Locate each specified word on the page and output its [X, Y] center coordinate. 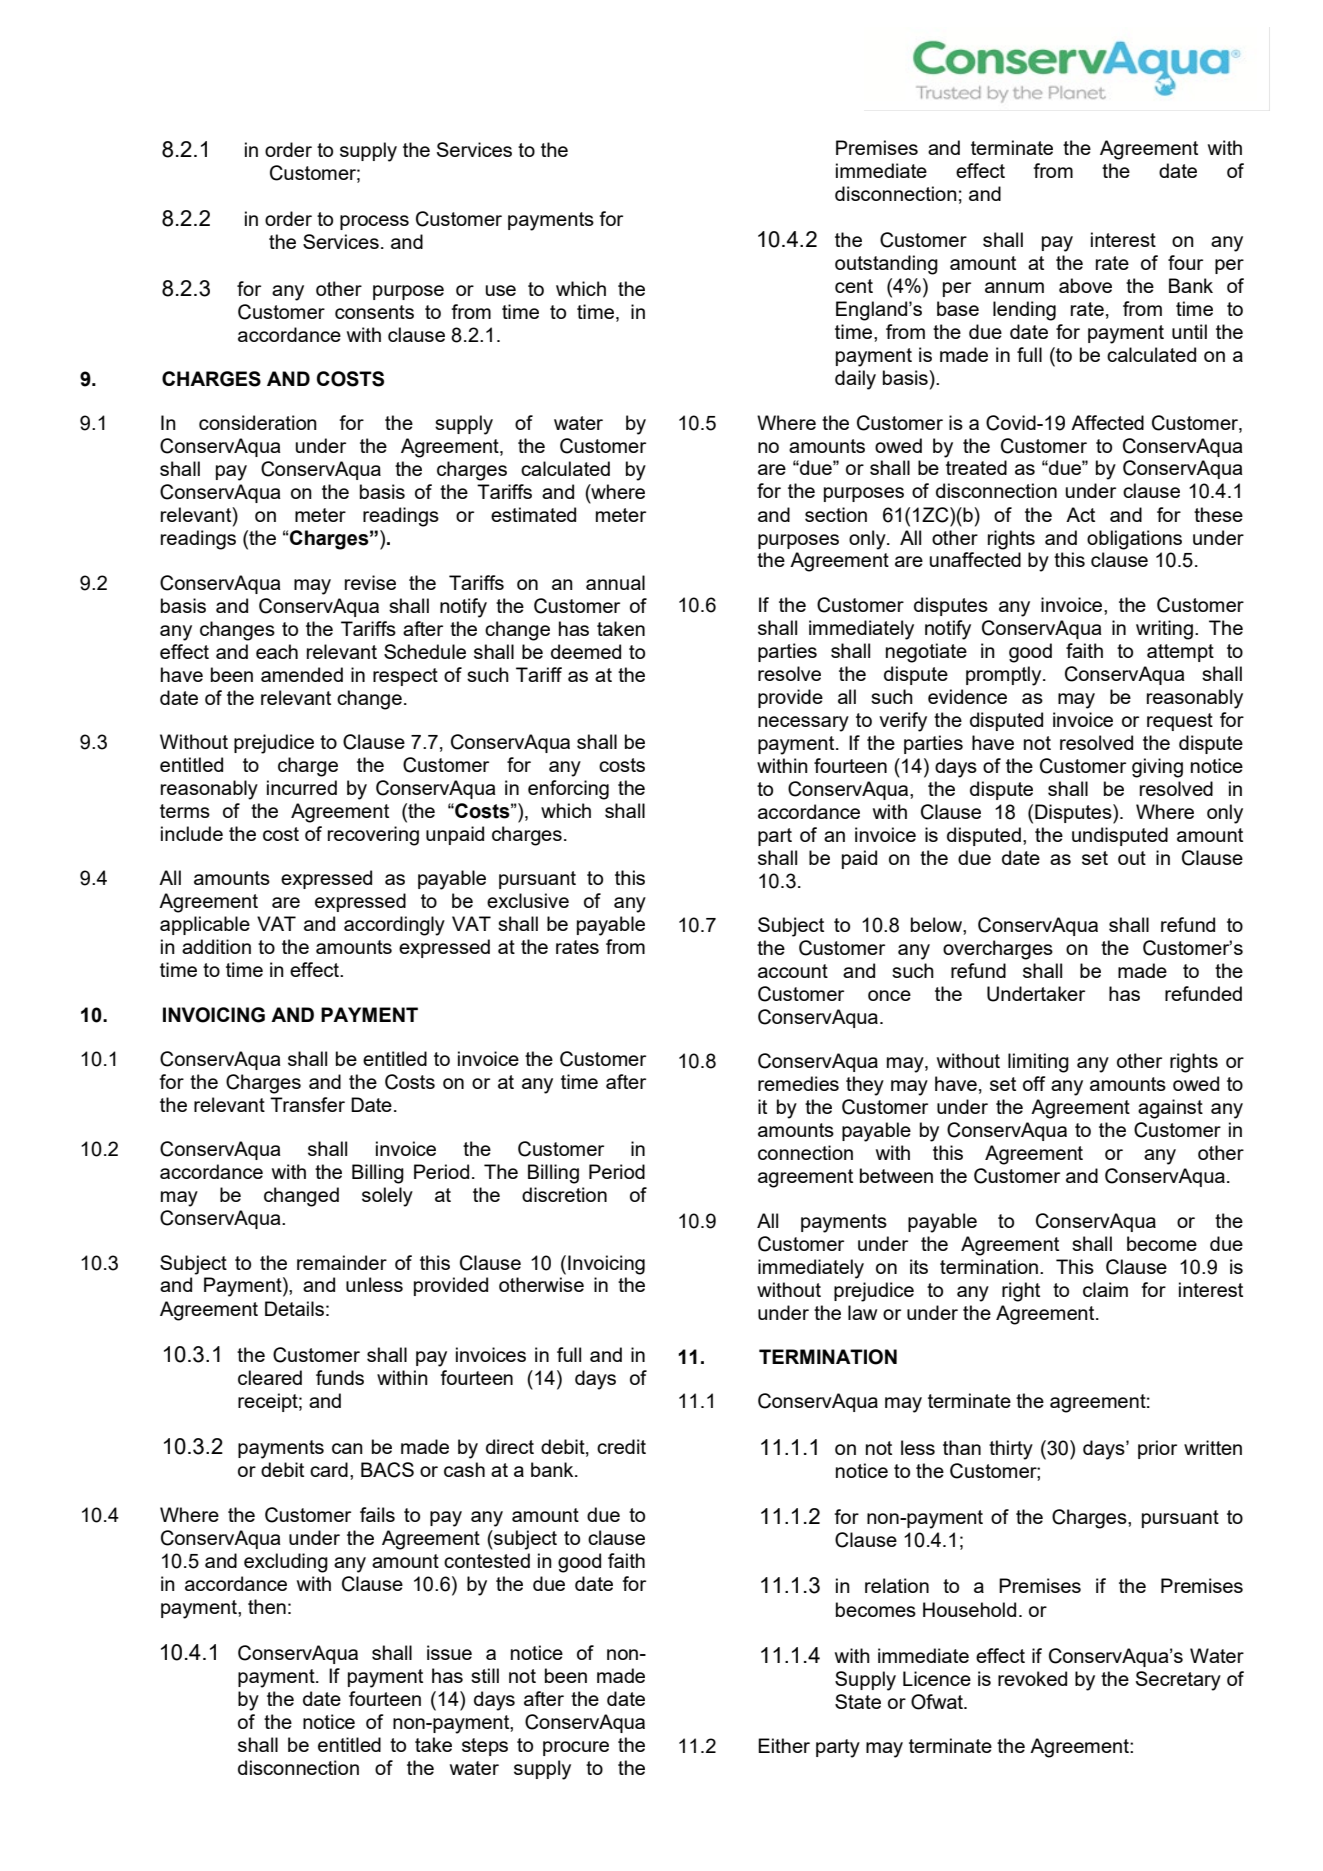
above [1085, 285]
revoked [1032, 1678]
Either [784, 1745]
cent [854, 286]
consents [374, 312]
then [267, 1606]
